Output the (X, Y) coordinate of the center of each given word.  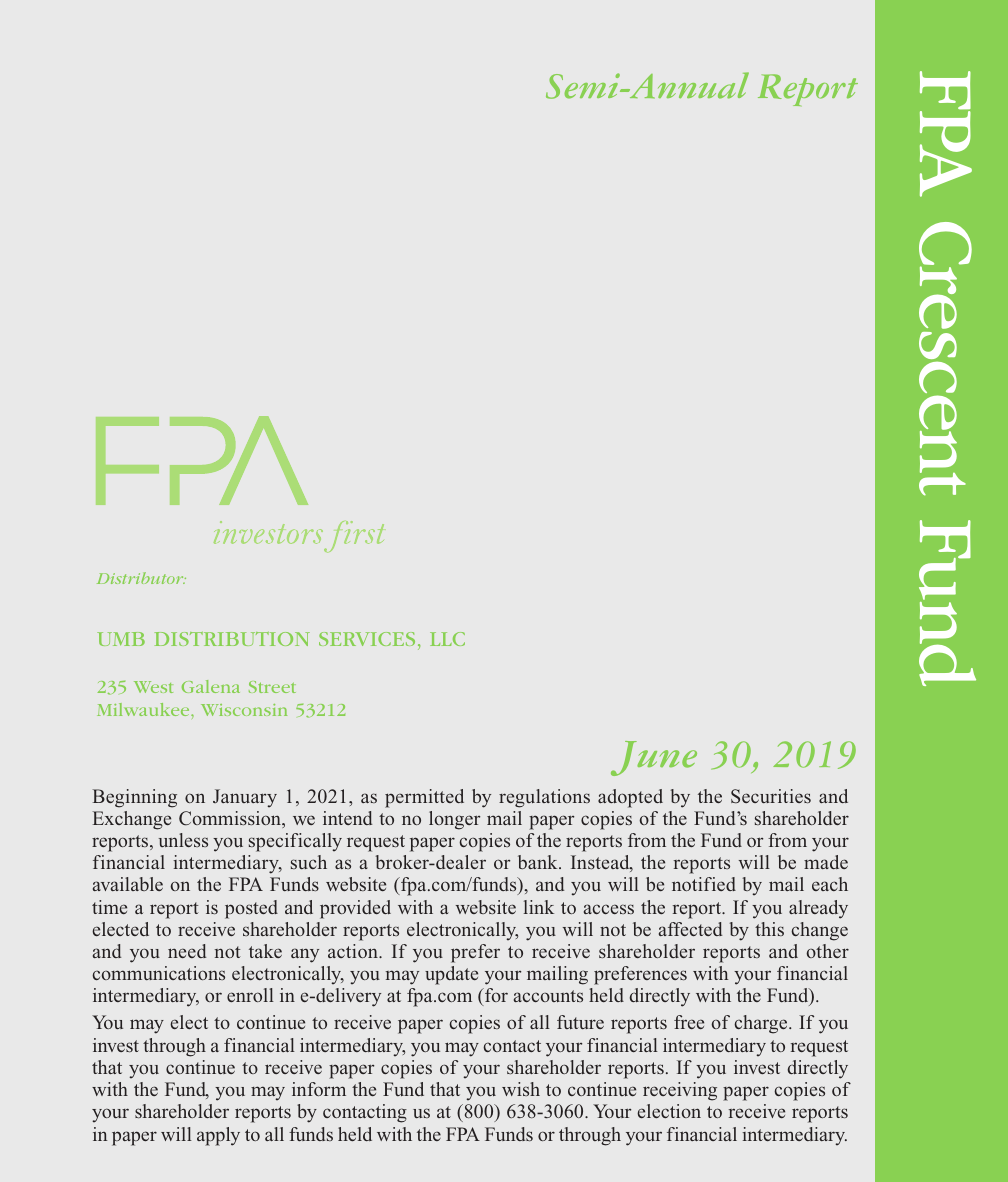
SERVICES (367, 639)
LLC (447, 639)
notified (704, 884)
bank (539, 862)
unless (183, 840)
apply (218, 1136)
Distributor (141, 578)
